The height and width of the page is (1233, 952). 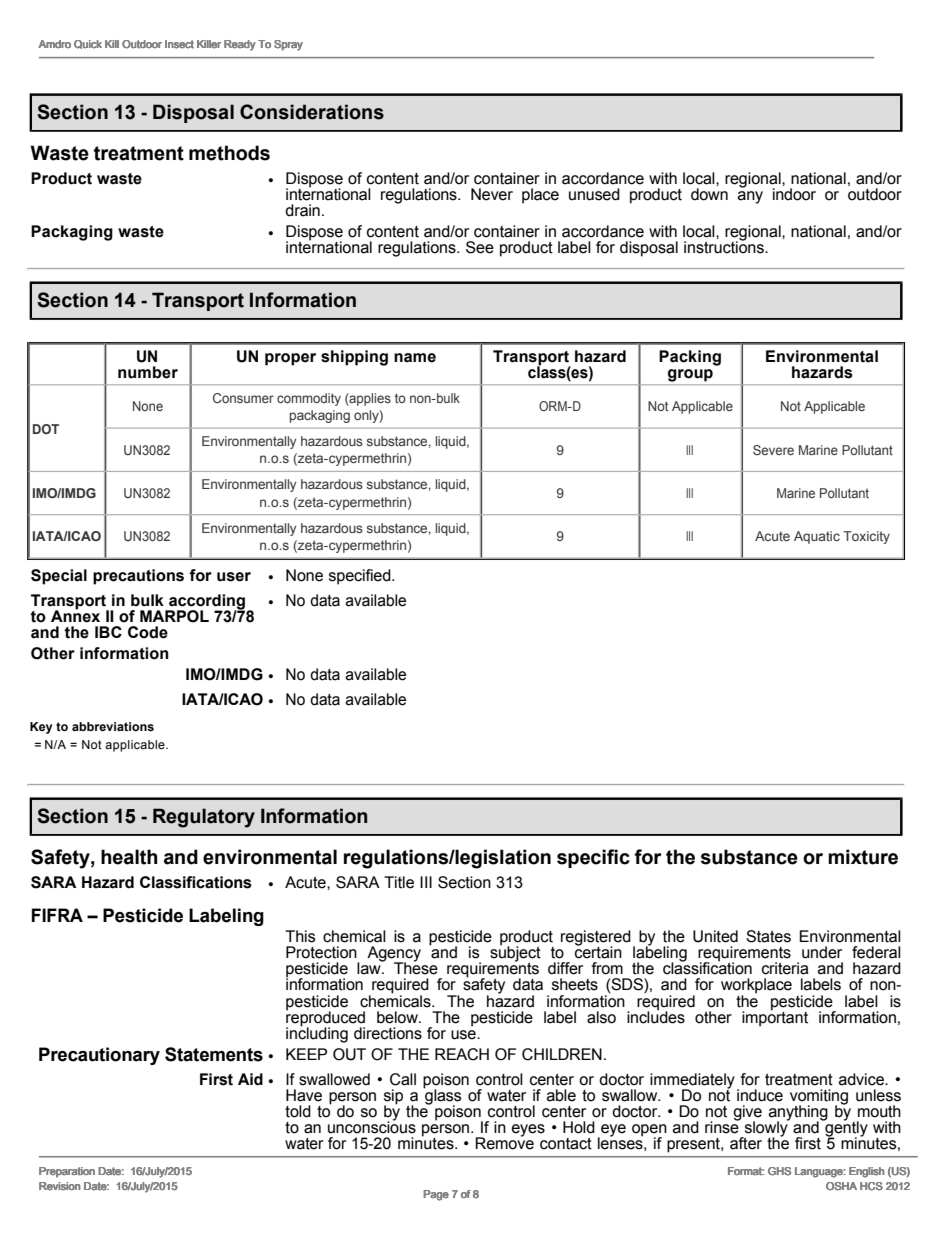 I want to click on precautions, so click(x=138, y=577).
